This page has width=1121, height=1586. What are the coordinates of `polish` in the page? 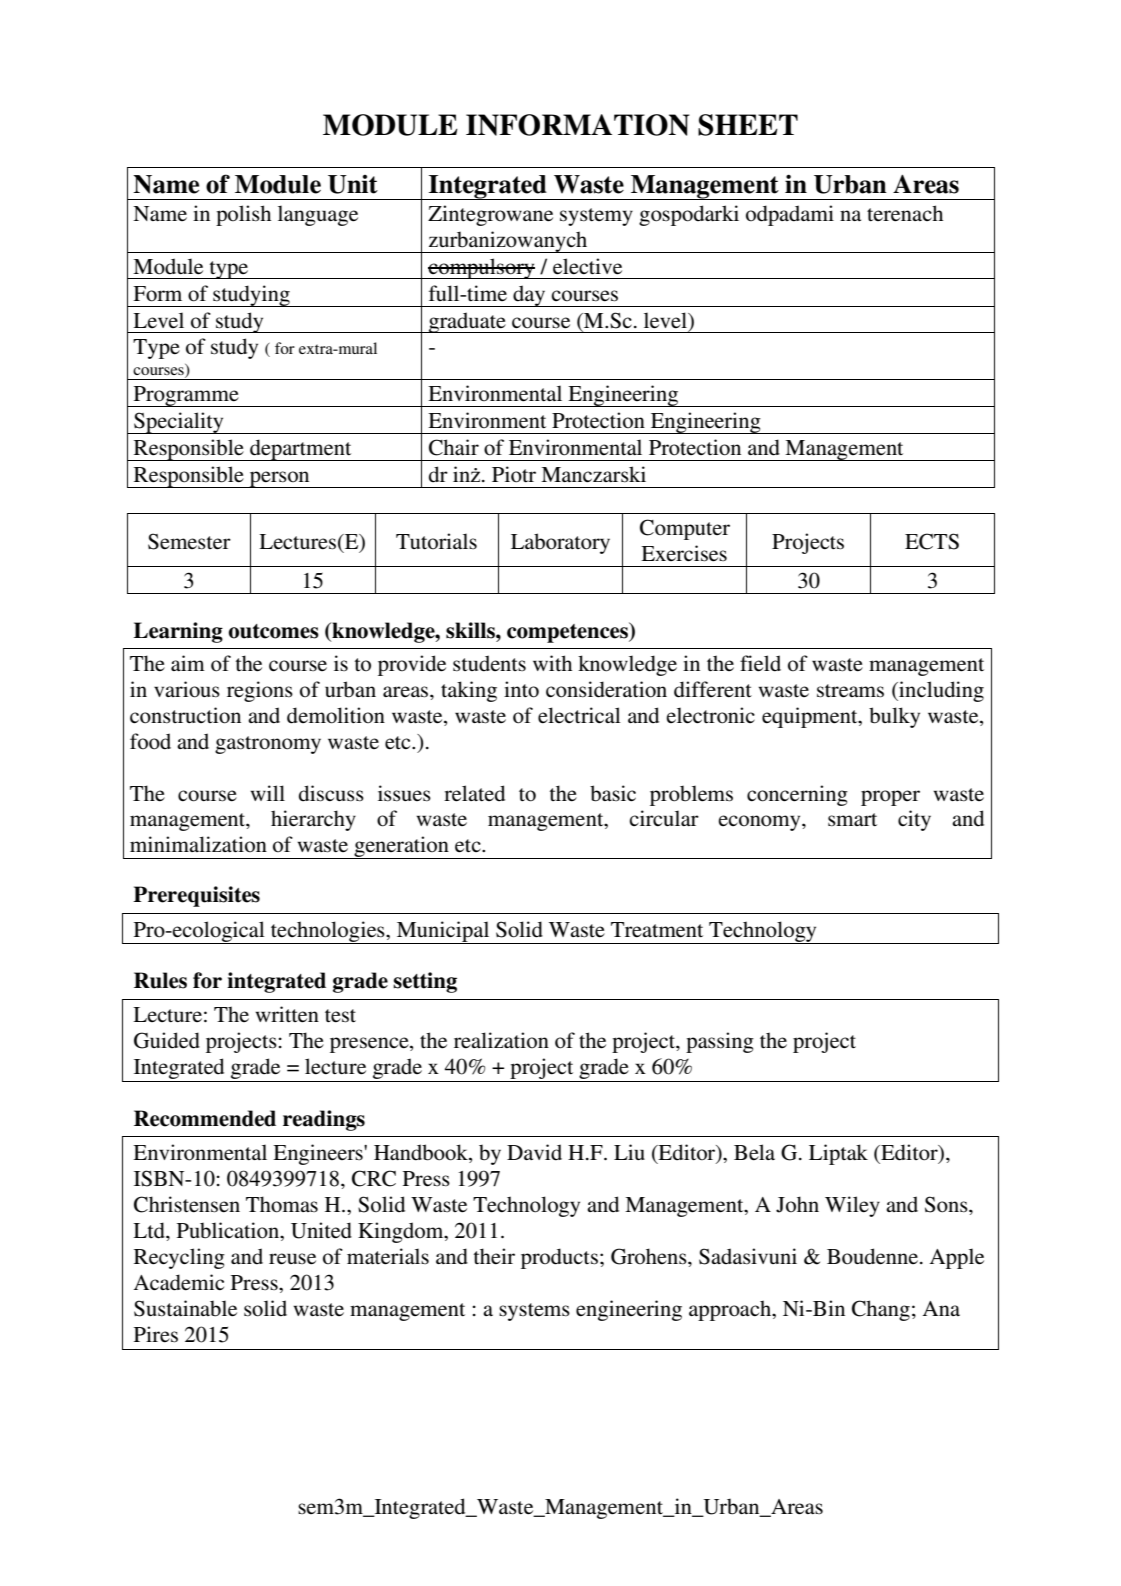 It's located at (243, 215).
